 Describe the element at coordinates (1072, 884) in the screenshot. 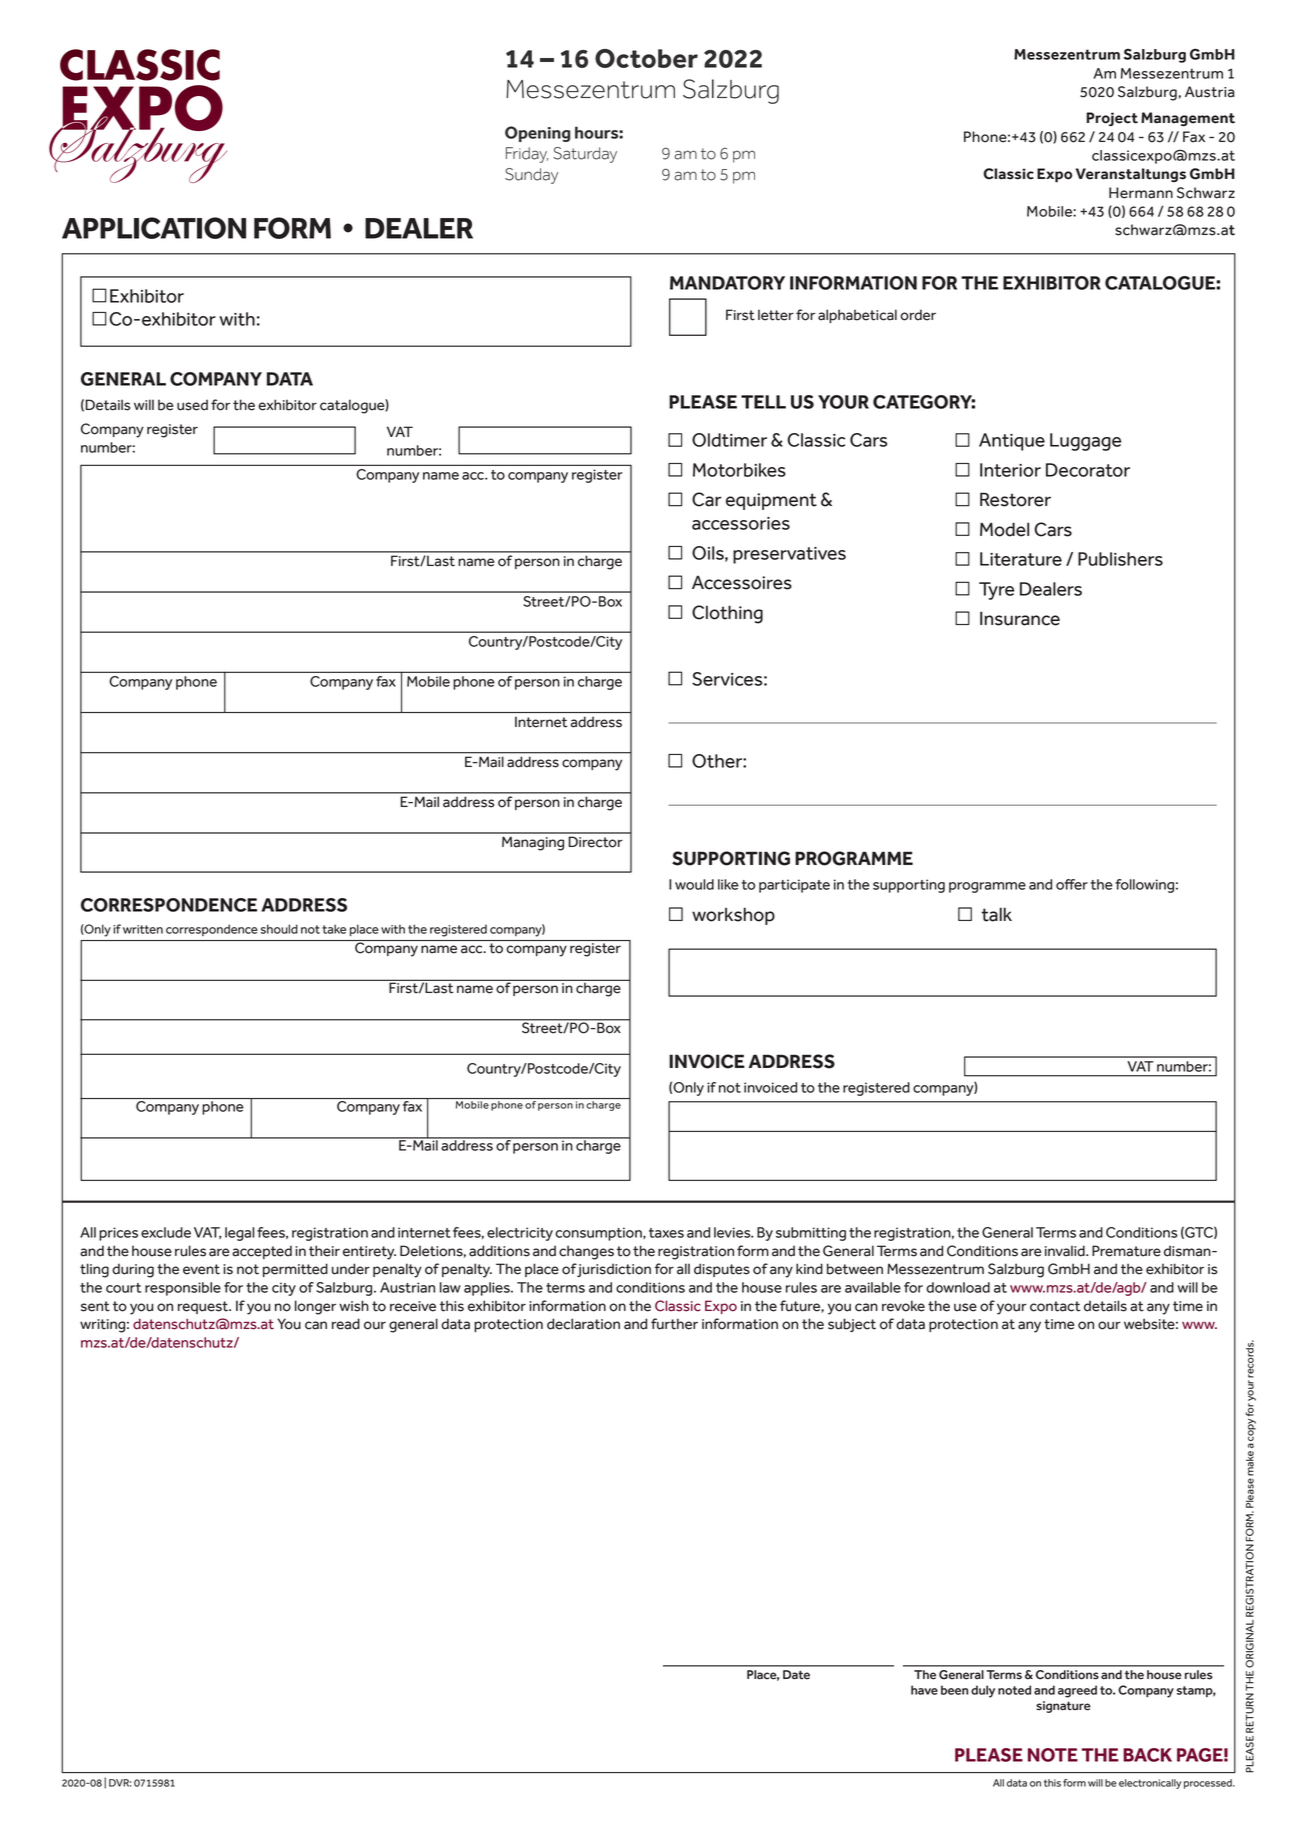

I see `offer` at that location.
